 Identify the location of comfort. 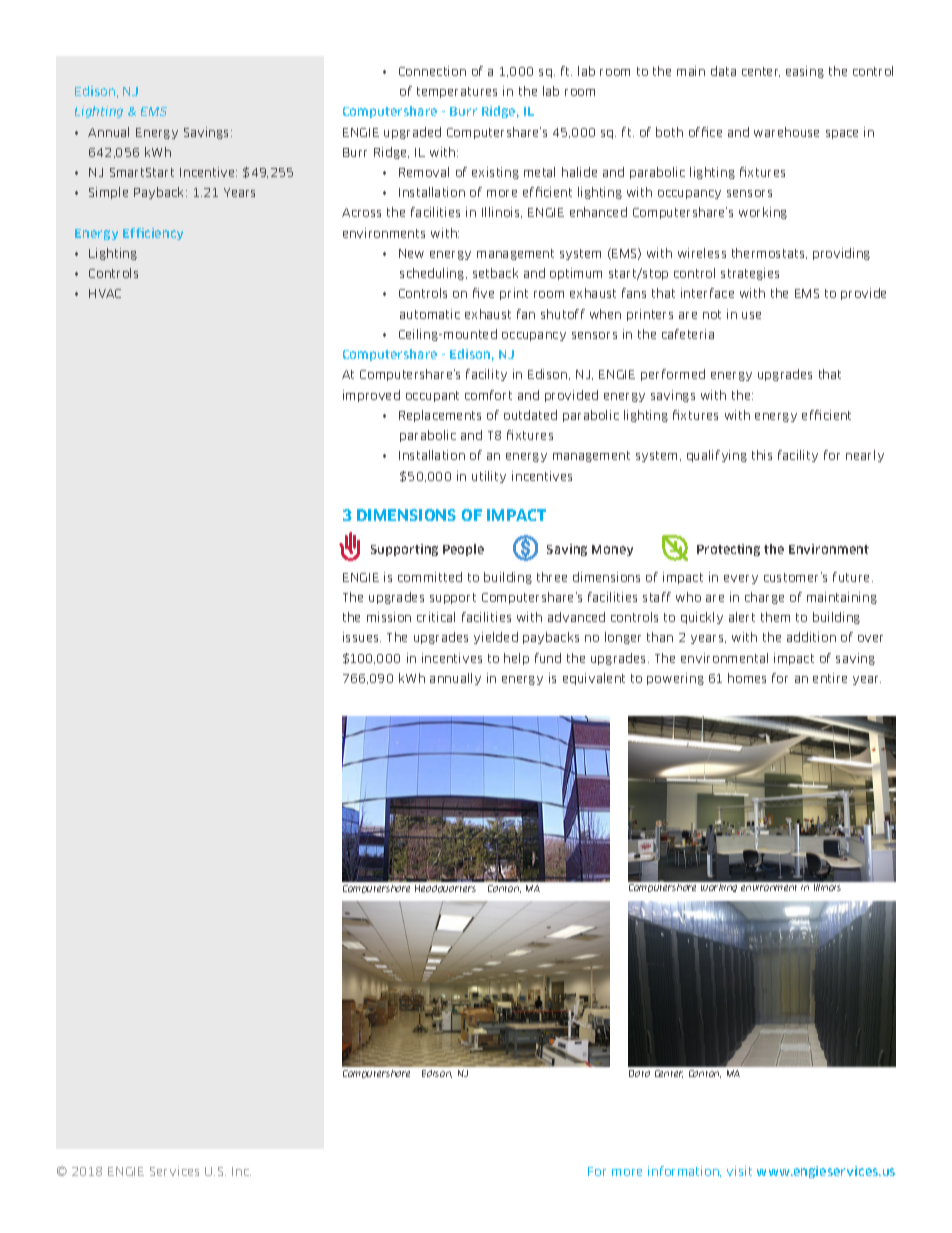
(488, 395).
